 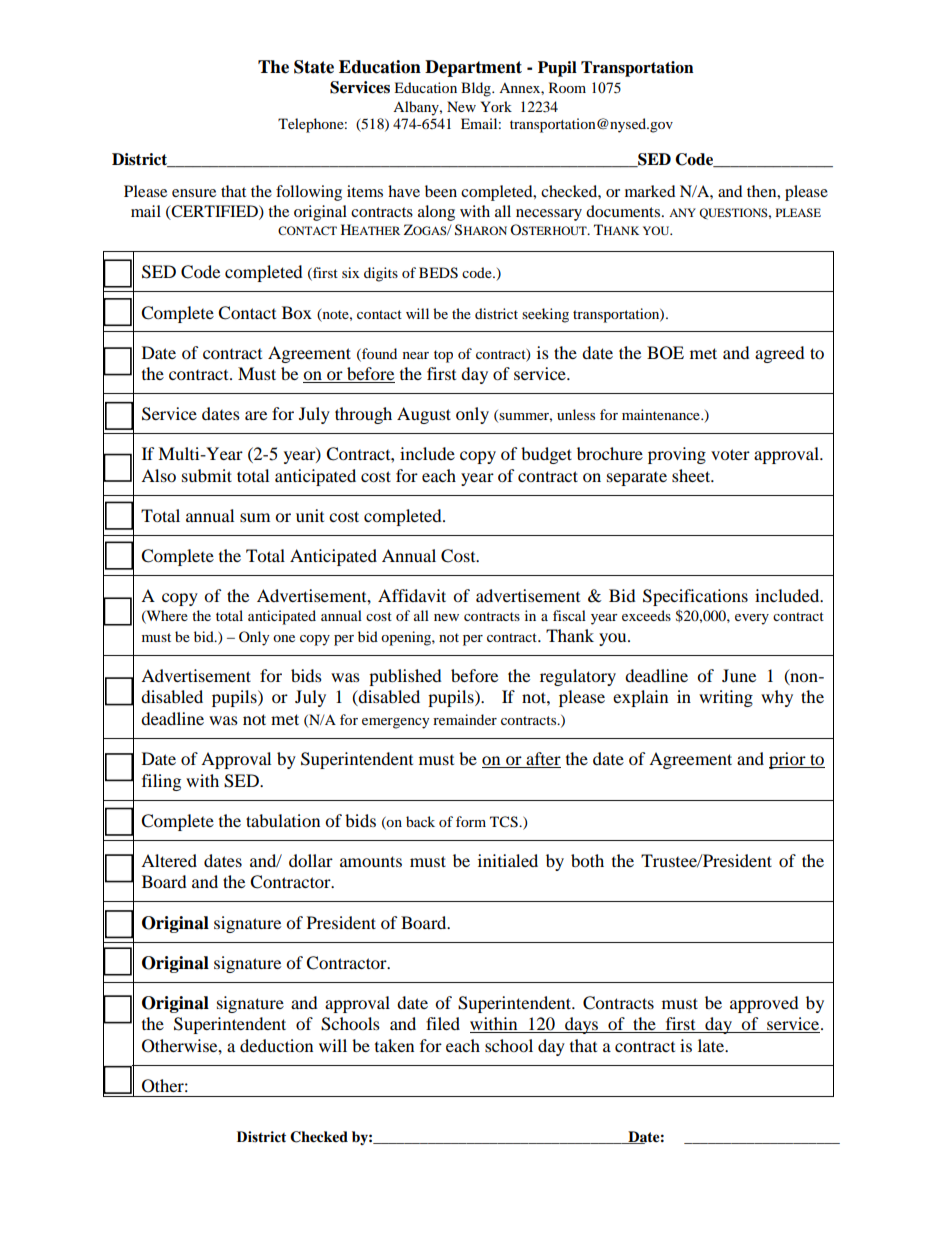 I want to click on marked, so click(x=650, y=191).
